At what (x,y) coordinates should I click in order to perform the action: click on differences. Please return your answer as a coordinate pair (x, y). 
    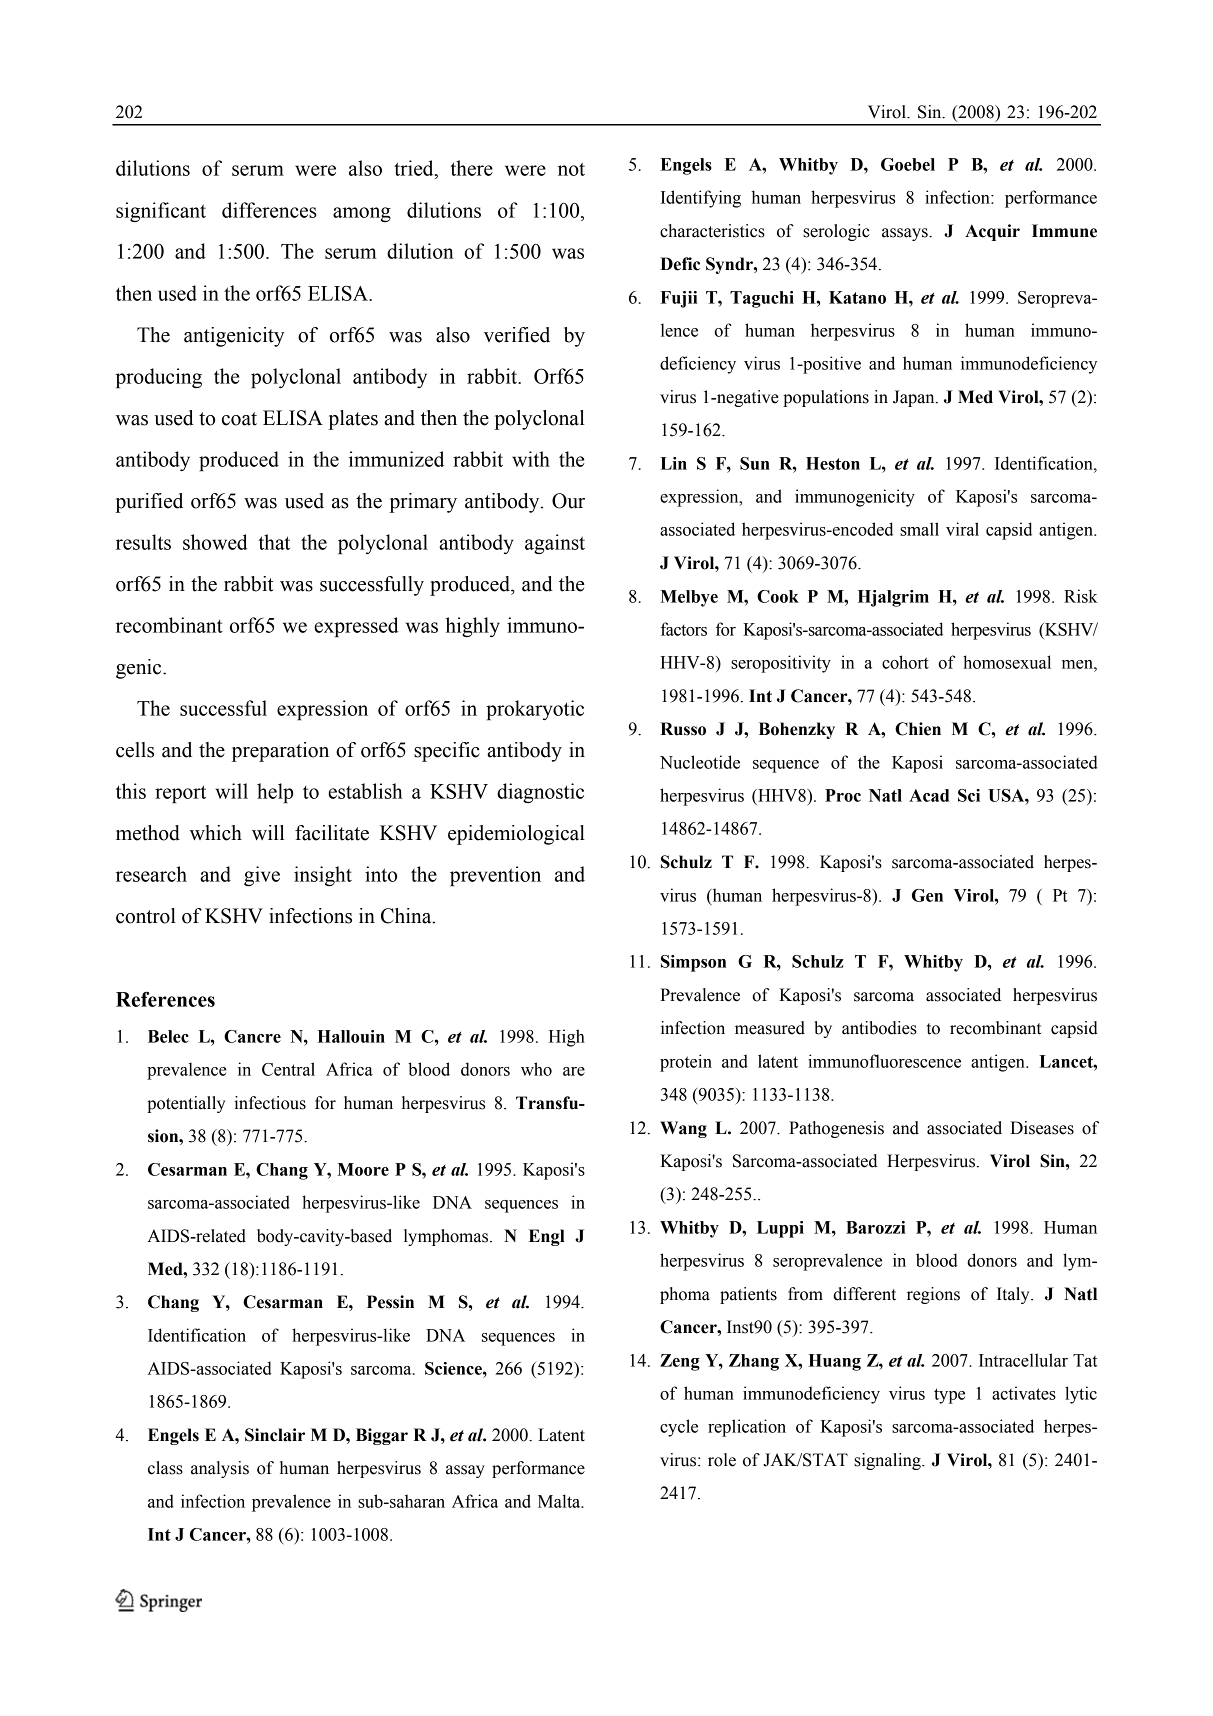
    Looking at the image, I should click on (269, 210).
